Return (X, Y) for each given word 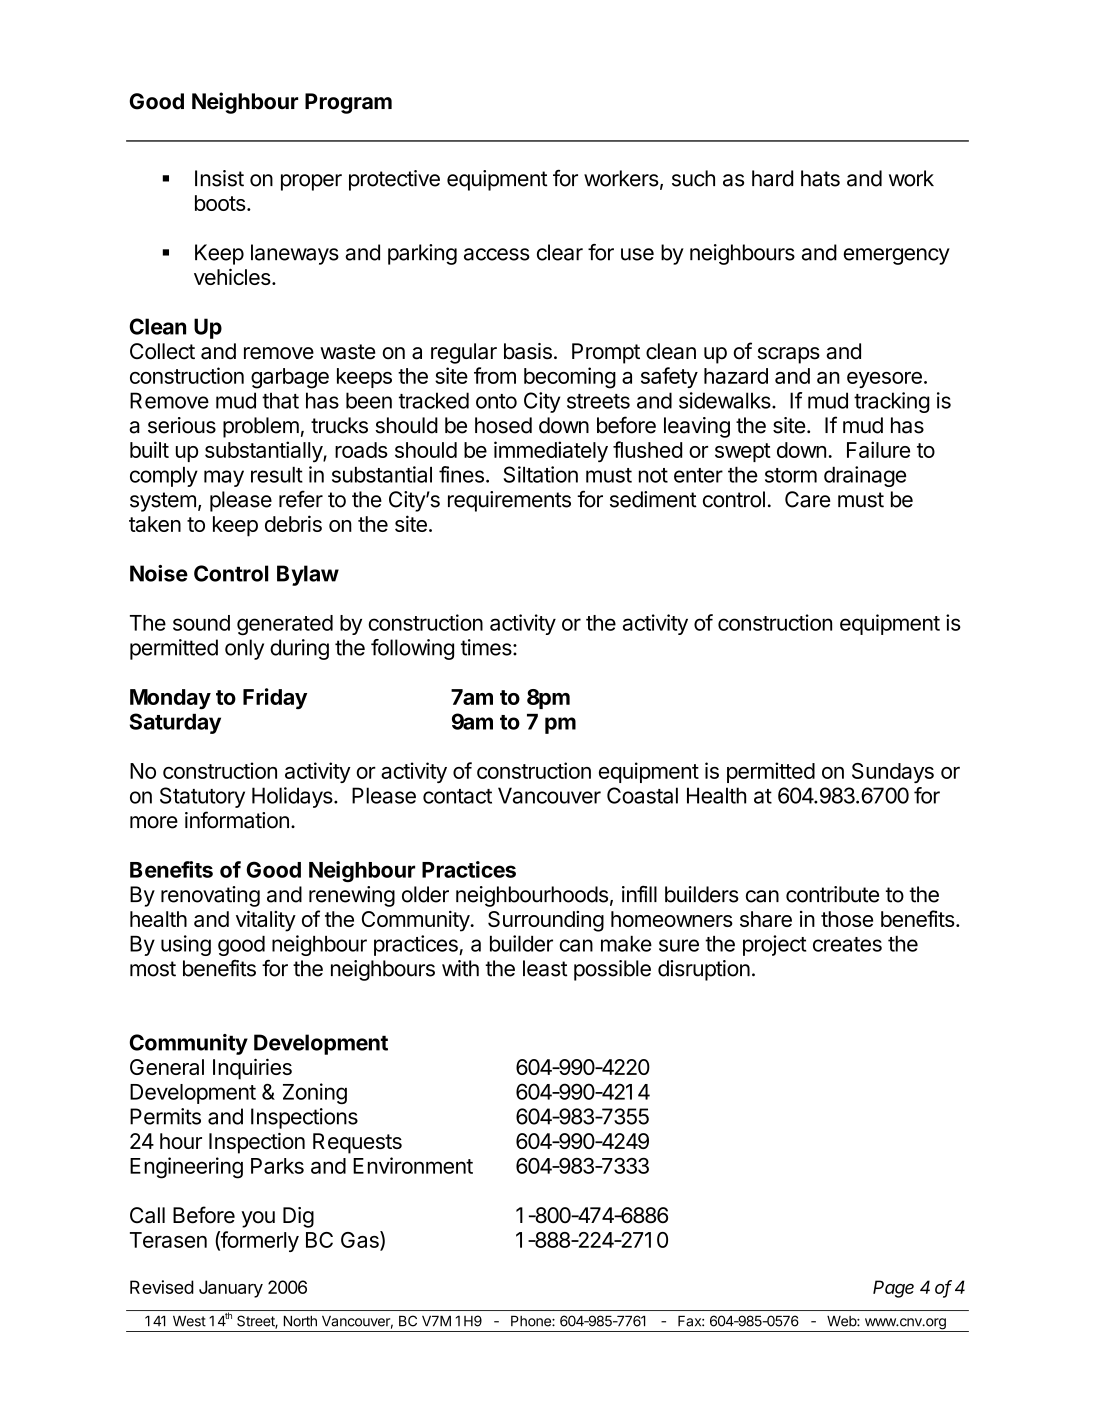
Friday (275, 698)
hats (820, 178)
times (487, 647)
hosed (503, 425)
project (775, 945)
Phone (532, 1321)
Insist (219, 178)
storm (791, 475)
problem (261, 427)
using (186, 945)
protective (394, 180)
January (231, 1289)
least (545, 968)
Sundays (893, 773)
